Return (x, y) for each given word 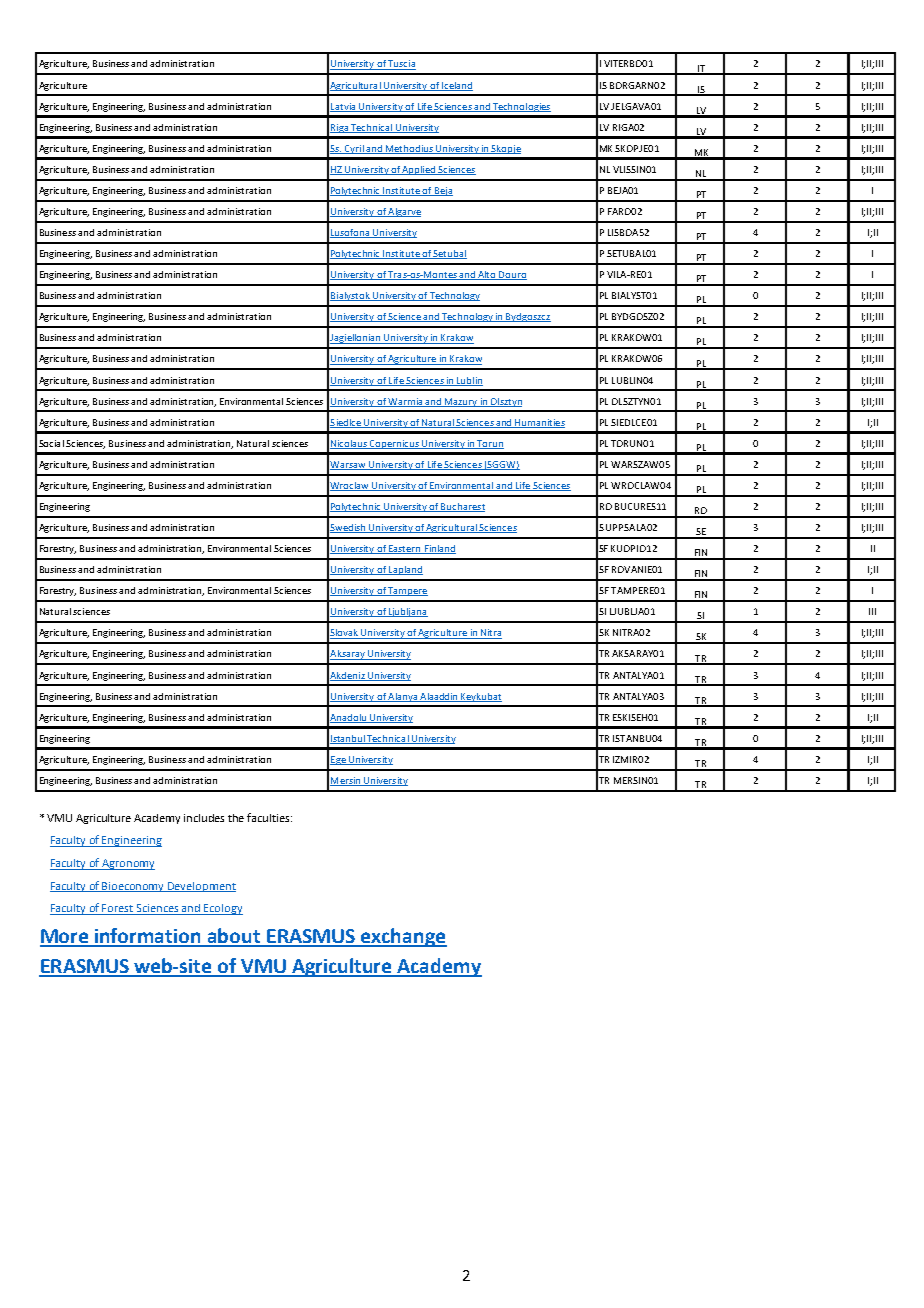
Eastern (405, 549)
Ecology (223, 909)
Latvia (344, 107)
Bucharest (462, 507)
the (236, 818)
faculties (269, 817)
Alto (488, 275)
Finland (439, 549)
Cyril (354, 149)
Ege (339, 760)
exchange (403, 937)
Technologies (521, 107)
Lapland (405, 570)
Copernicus (394, 444)
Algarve (404, 212)
